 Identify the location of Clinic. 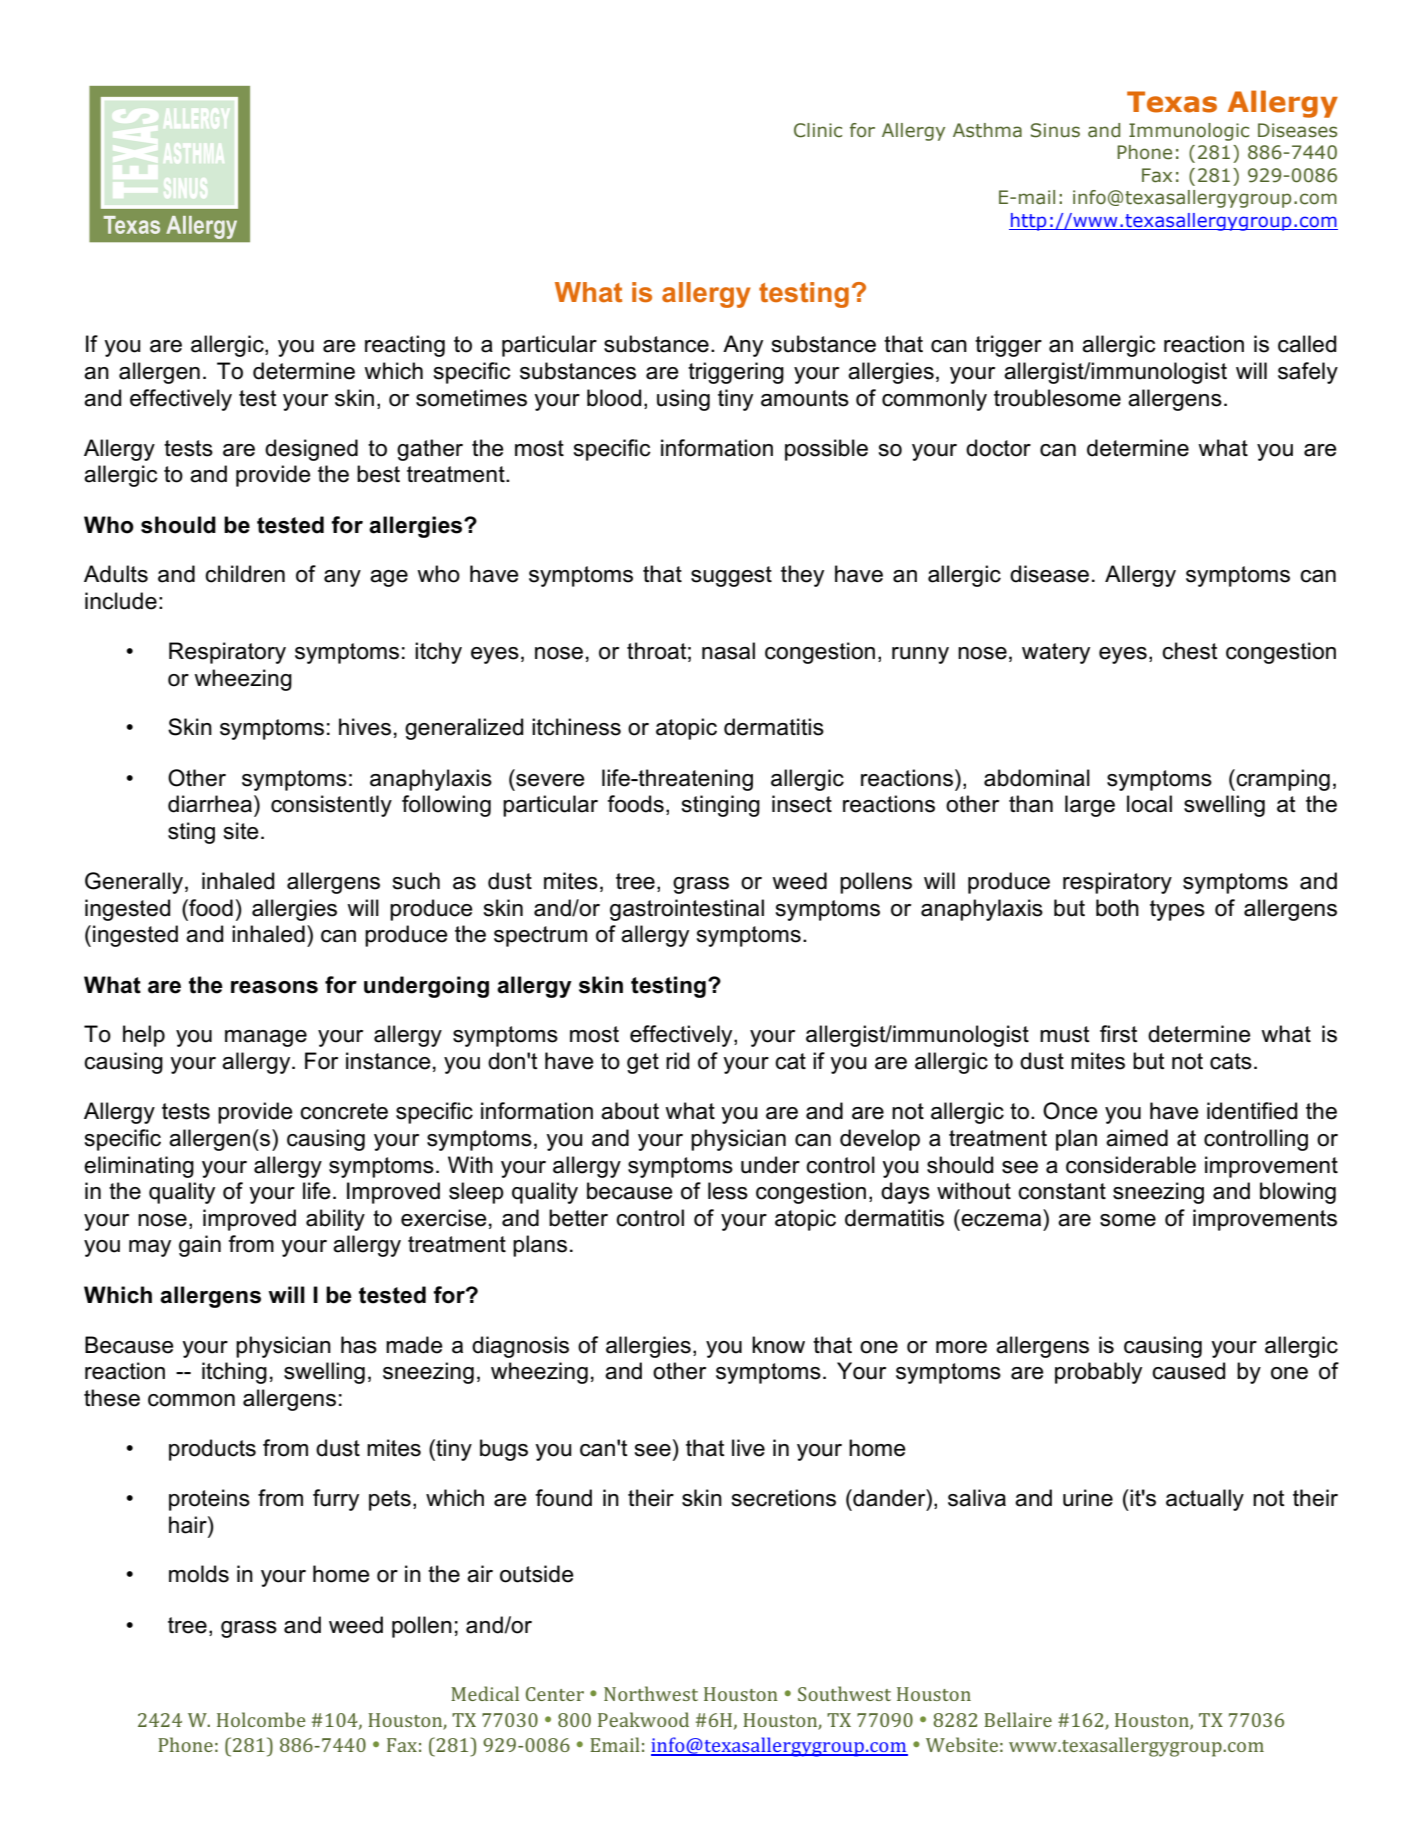
(818, 130).
